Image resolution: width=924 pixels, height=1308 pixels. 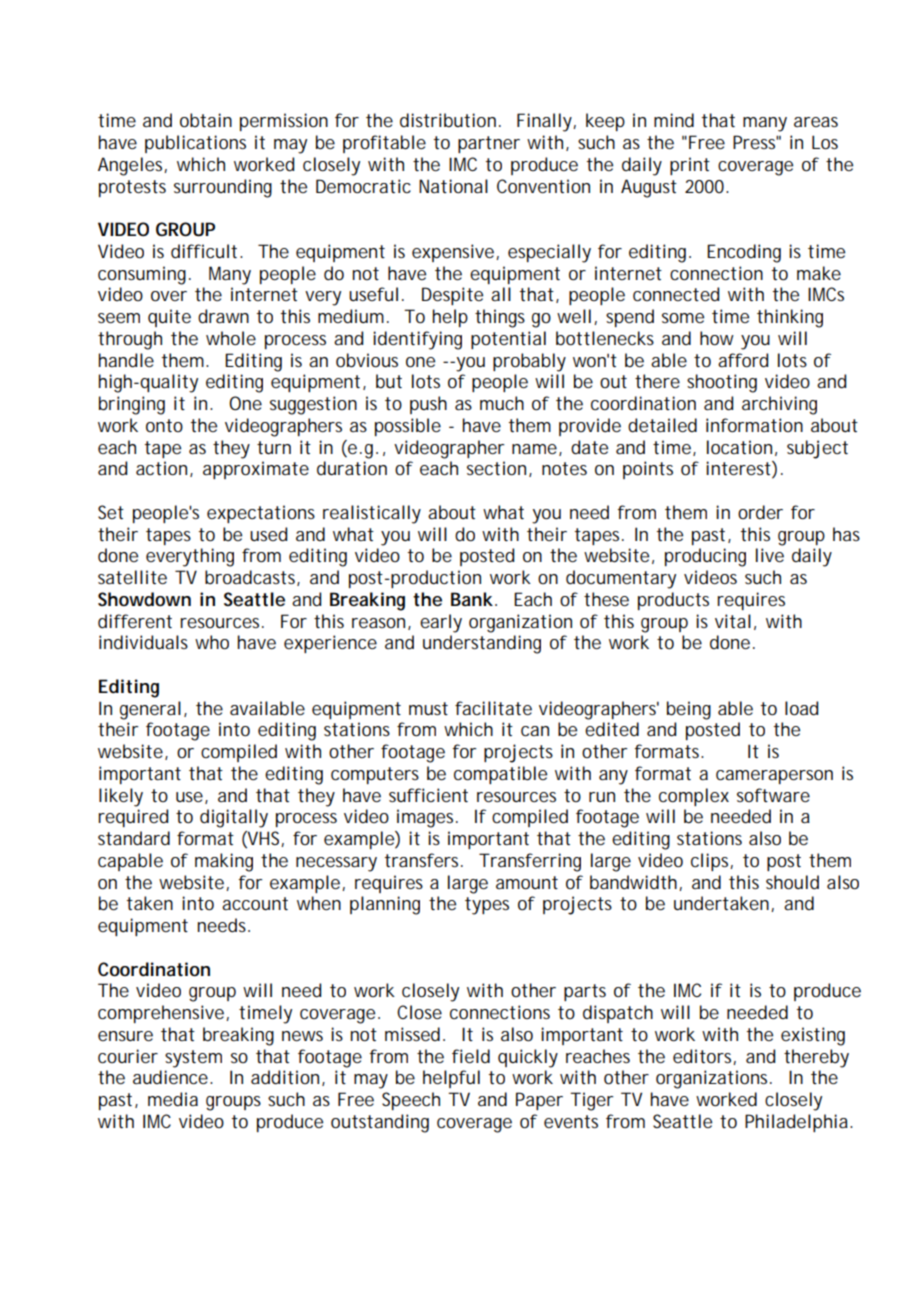 What do you see at coordinates (493, 708) in the document?
I see `facilitate` at bounding box center [493, 708].
